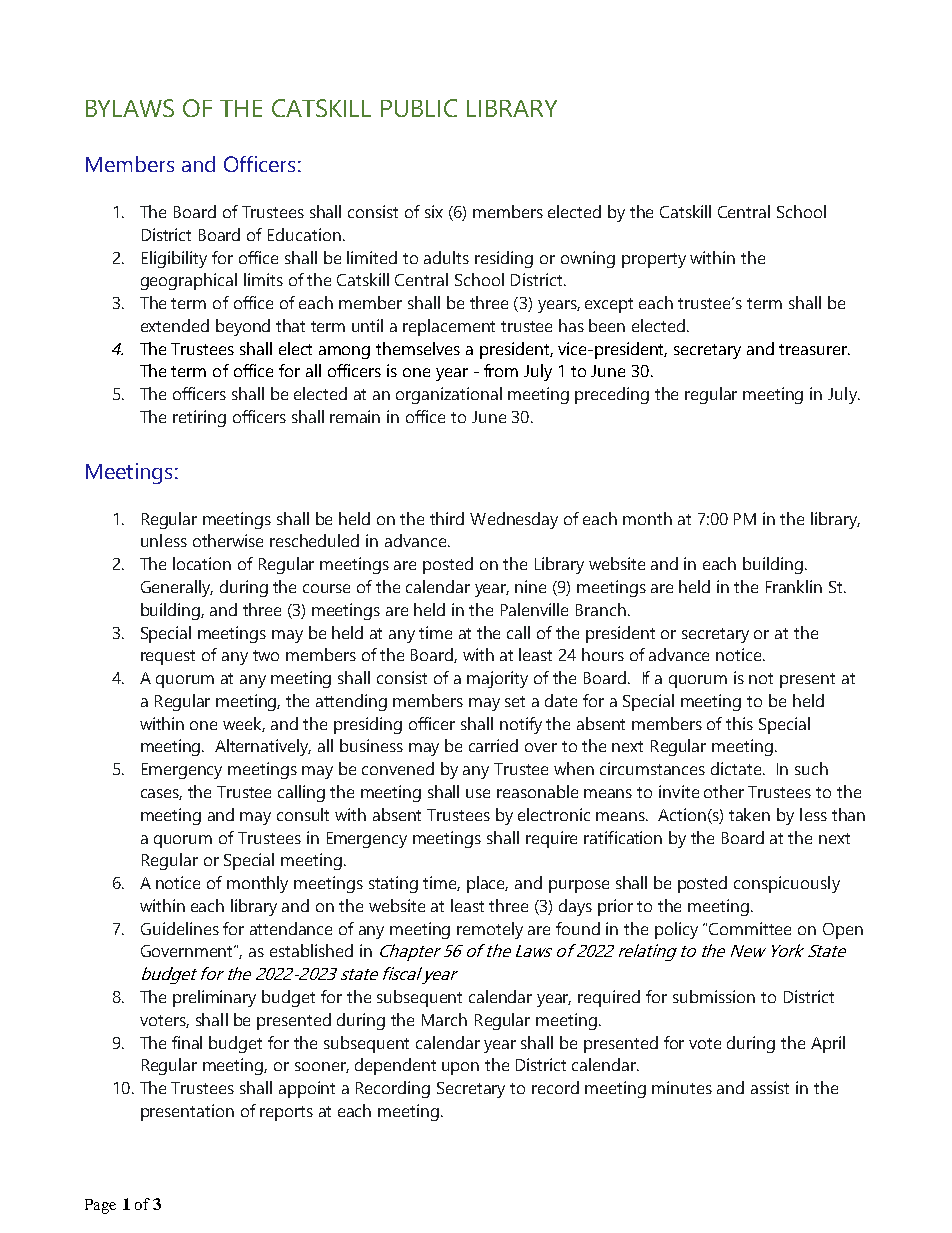 Image resolution: width=952 pixels, height=1233 pixels. I want to click on majority, so click(497, 679).
